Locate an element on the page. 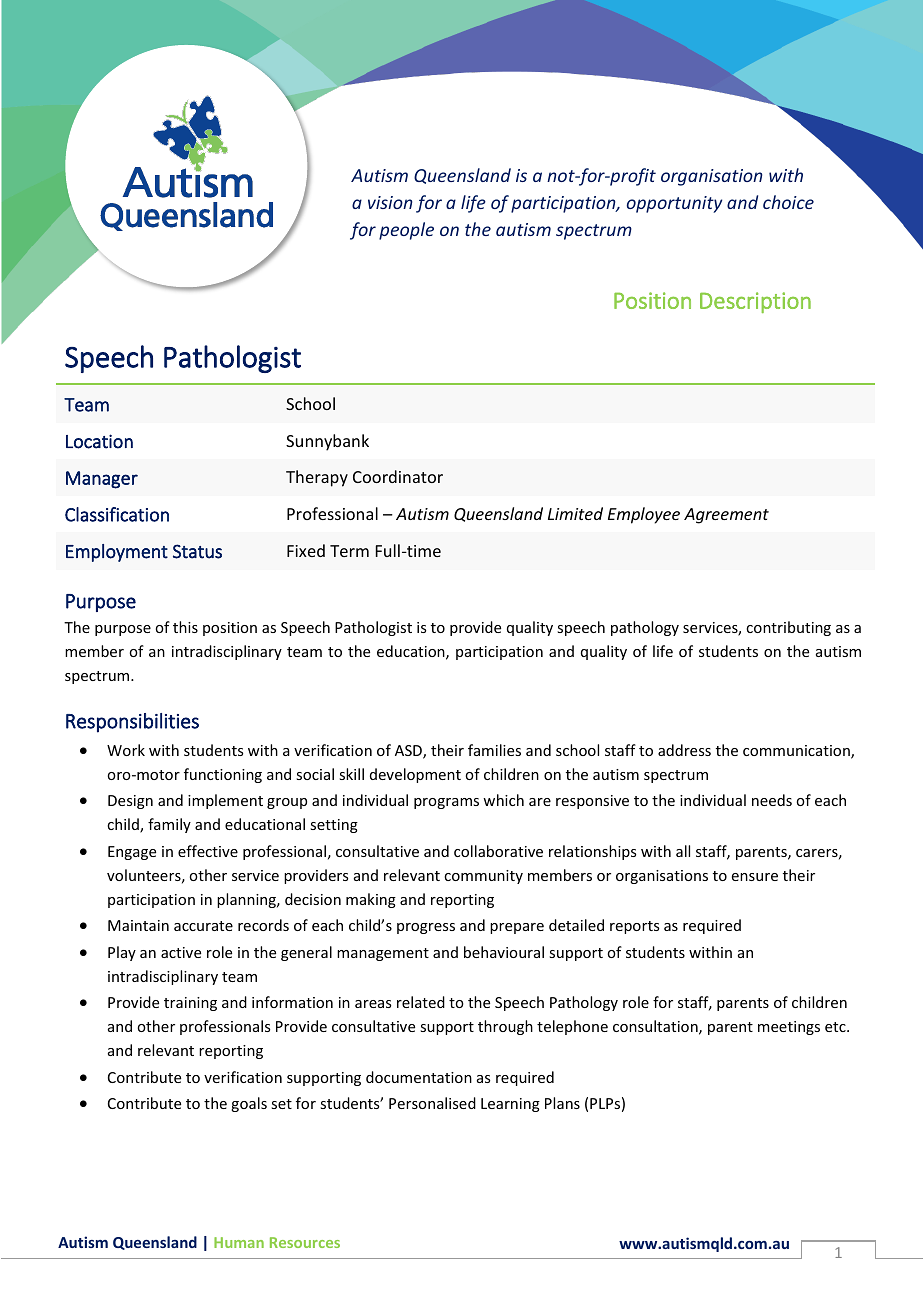  Status is located at coordinates (197, 551).
